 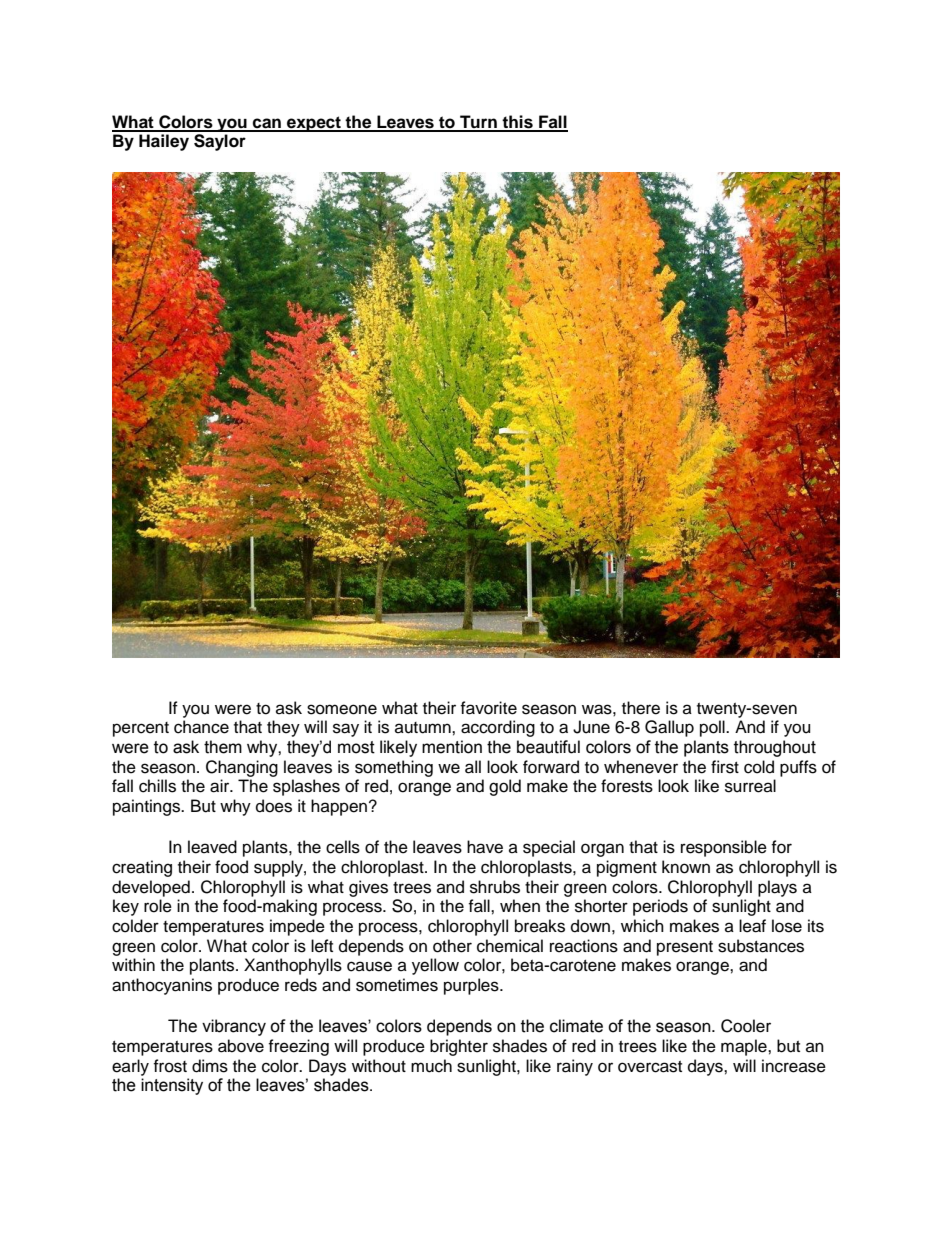 What do you see at coordinates (488, 708) in the page?
I see `favorite` at bounding box center [488, 708].
